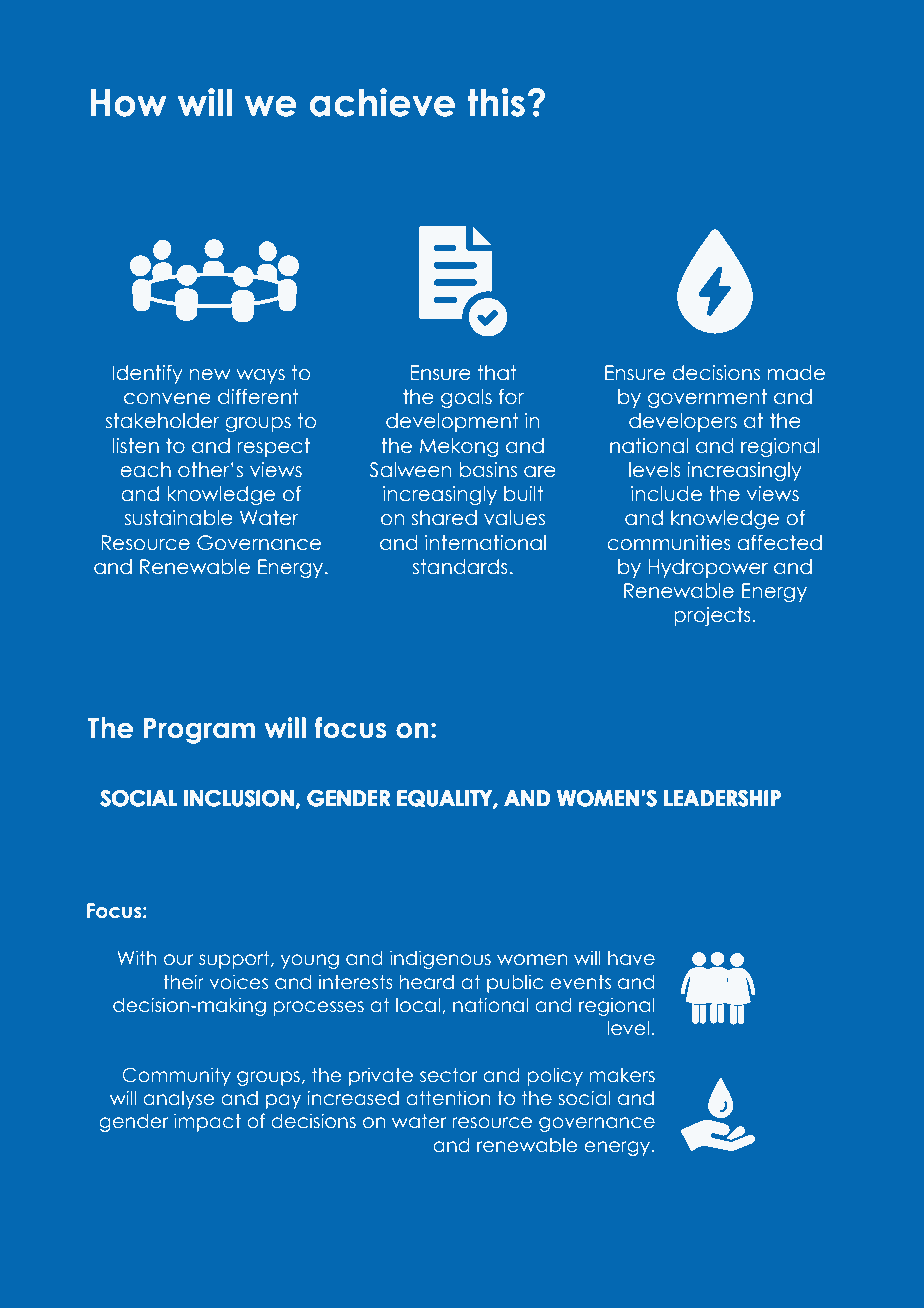  Describe the element at coordinates (707, 398) in the screenshot. I see `government` at that location.
